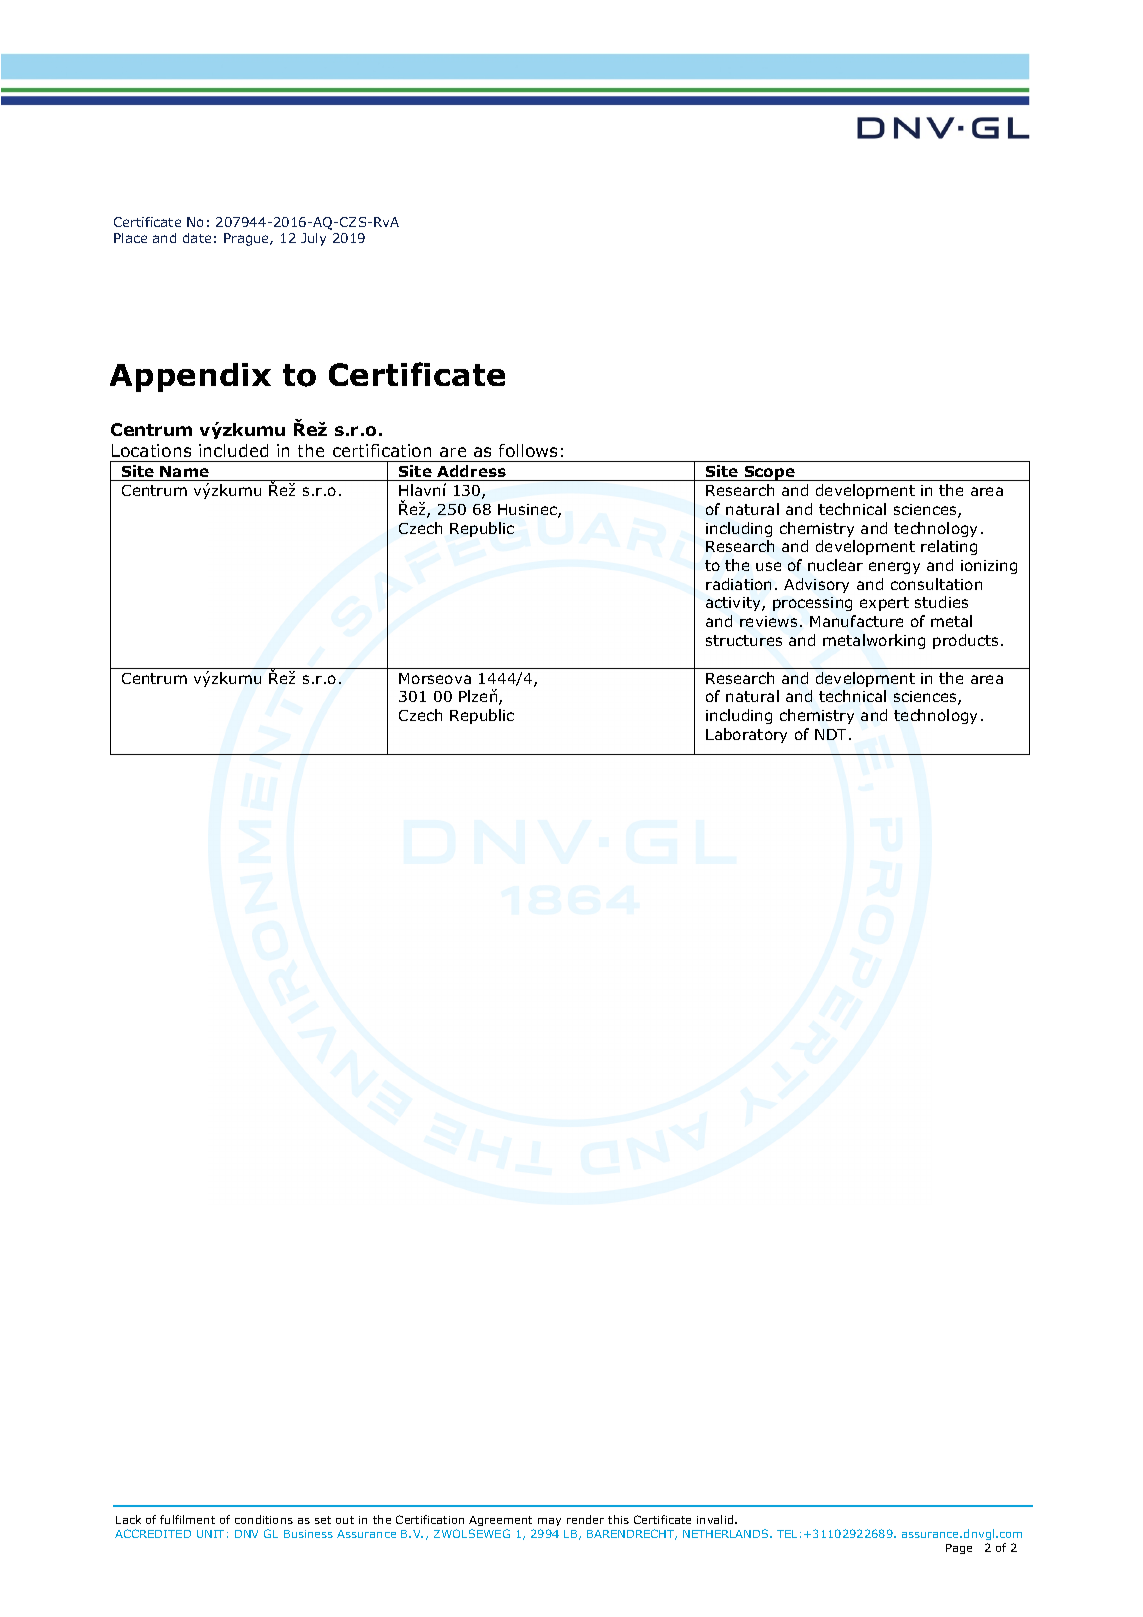  Describe the element at coordinates (959, 1549) in the document. I see `Page` at that location.
